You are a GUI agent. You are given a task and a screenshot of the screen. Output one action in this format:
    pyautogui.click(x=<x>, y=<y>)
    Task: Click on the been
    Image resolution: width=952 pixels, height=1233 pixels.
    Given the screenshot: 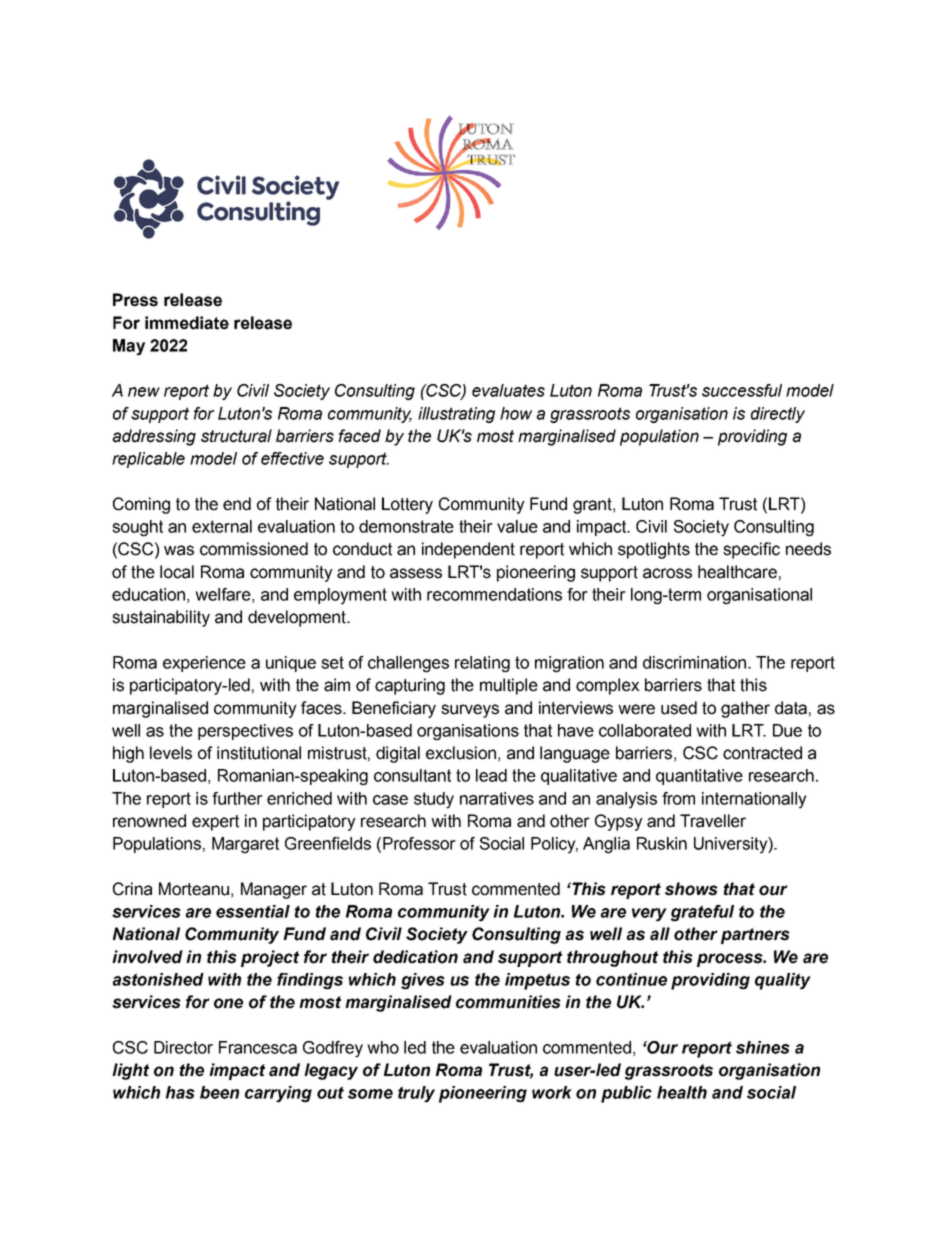 What is the action you would take?
    pyautogui.click(x=219, y=1092)
